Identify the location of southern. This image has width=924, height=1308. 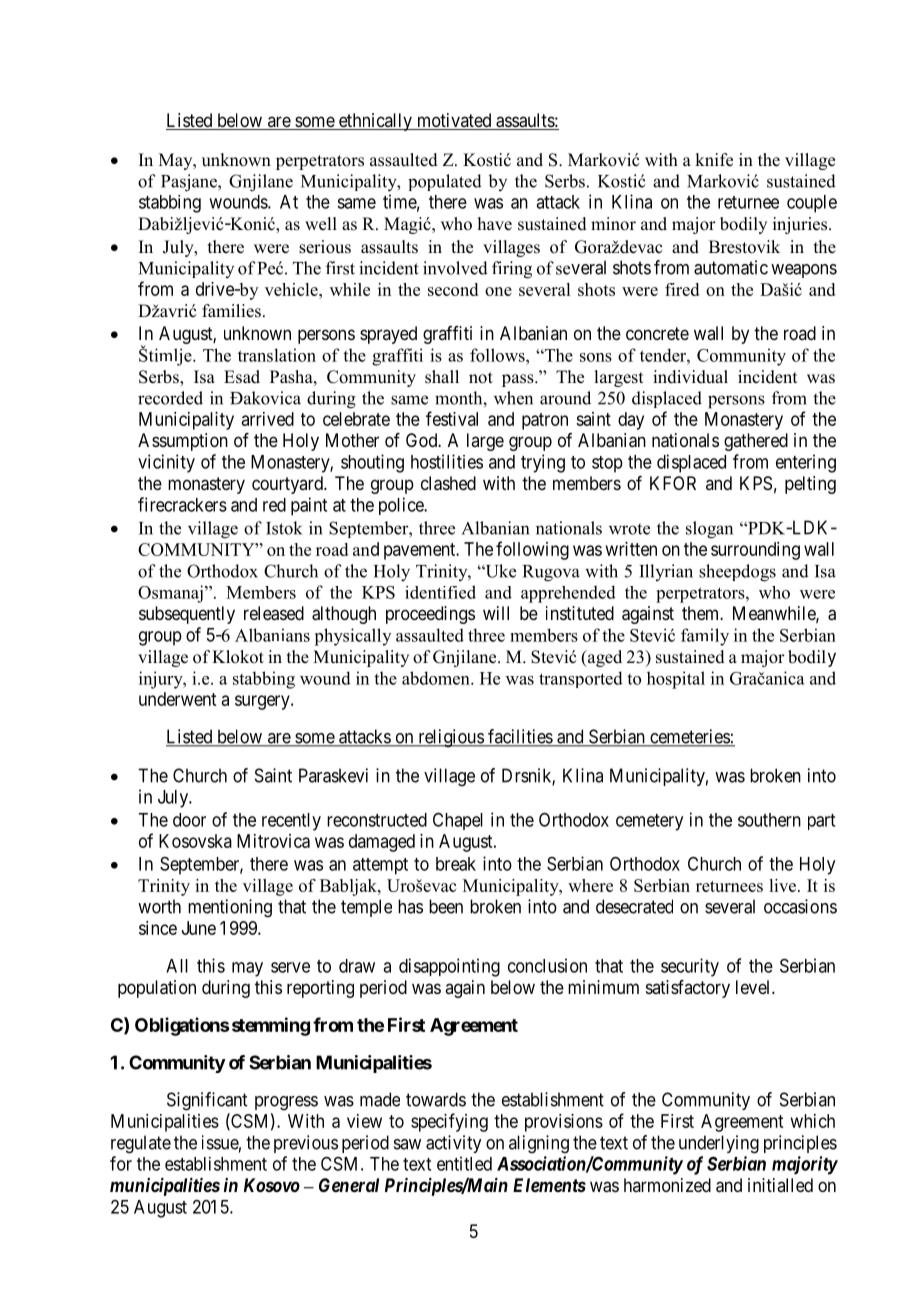
(769, 820).
